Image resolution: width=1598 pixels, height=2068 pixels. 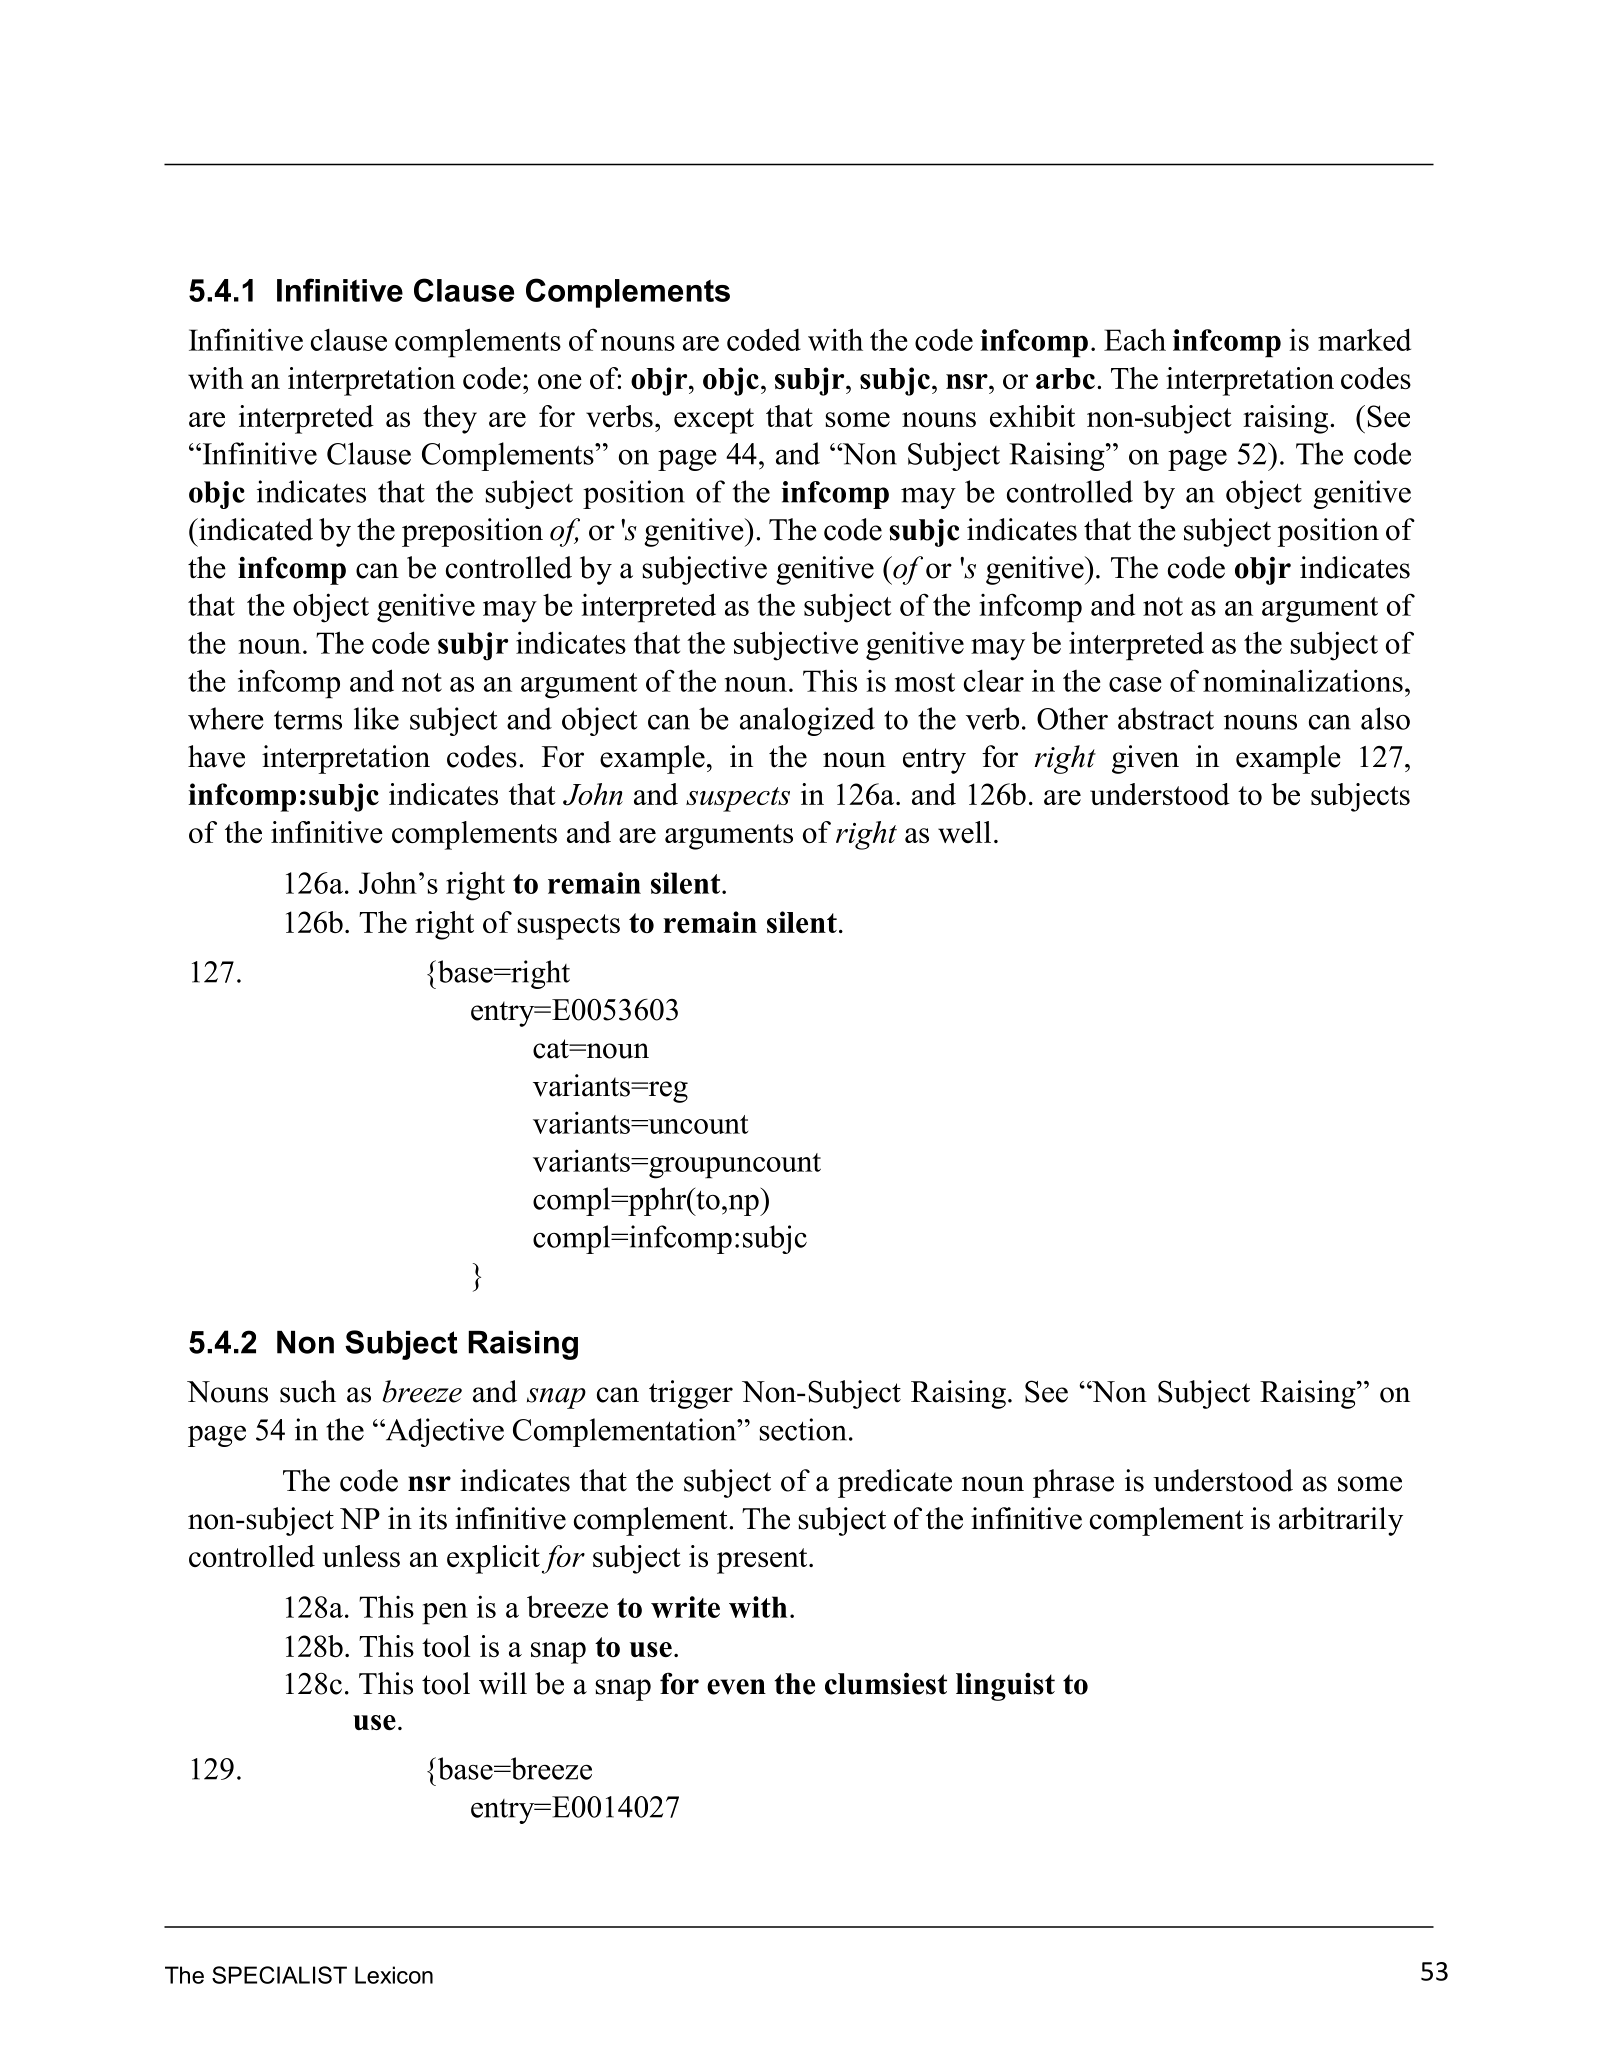 What do you see at coordinates (1135, 340) in the screenshot?
I see `Each` at bounding box center [1135, 340].
